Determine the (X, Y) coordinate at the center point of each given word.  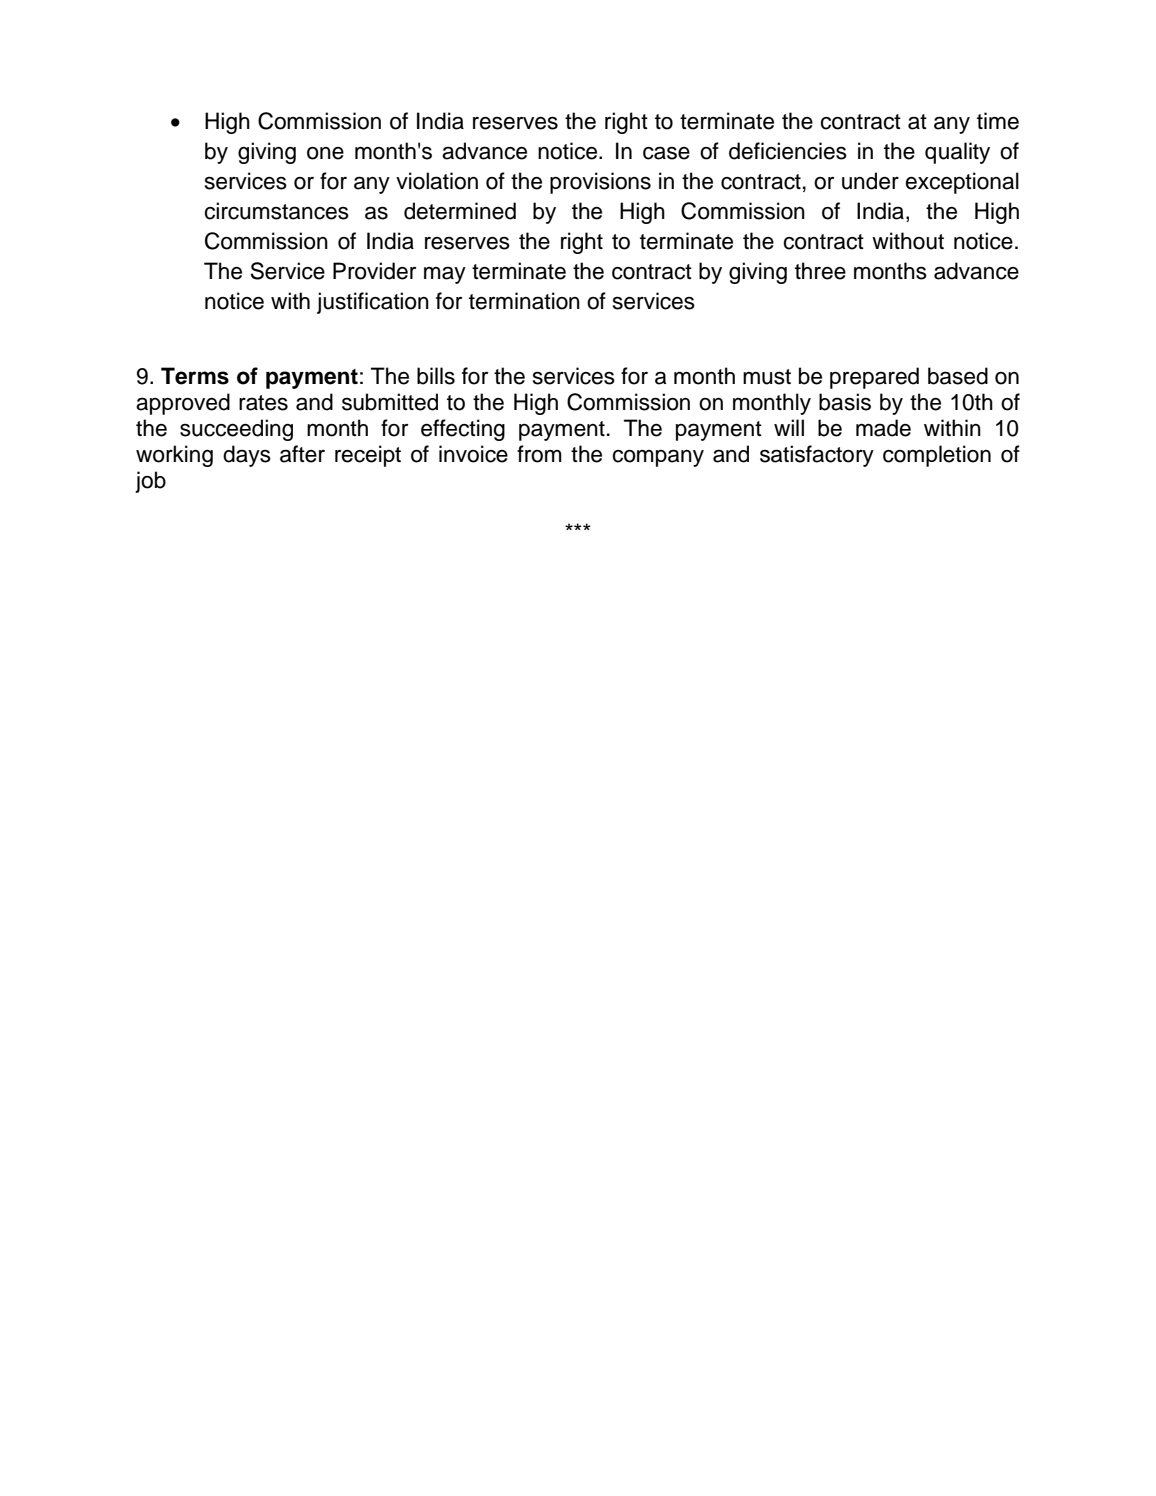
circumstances (276, 211)
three (820, 271)
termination (524, 301)
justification (373, 303)
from (539, 454)
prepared (874, 378)
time (998, 121)
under (870, 181)
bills (436, 376)
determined (460, 211)
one (325, 153)
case (666, 153)
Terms (195, 376)
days (247, 456)
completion (937, 456)
